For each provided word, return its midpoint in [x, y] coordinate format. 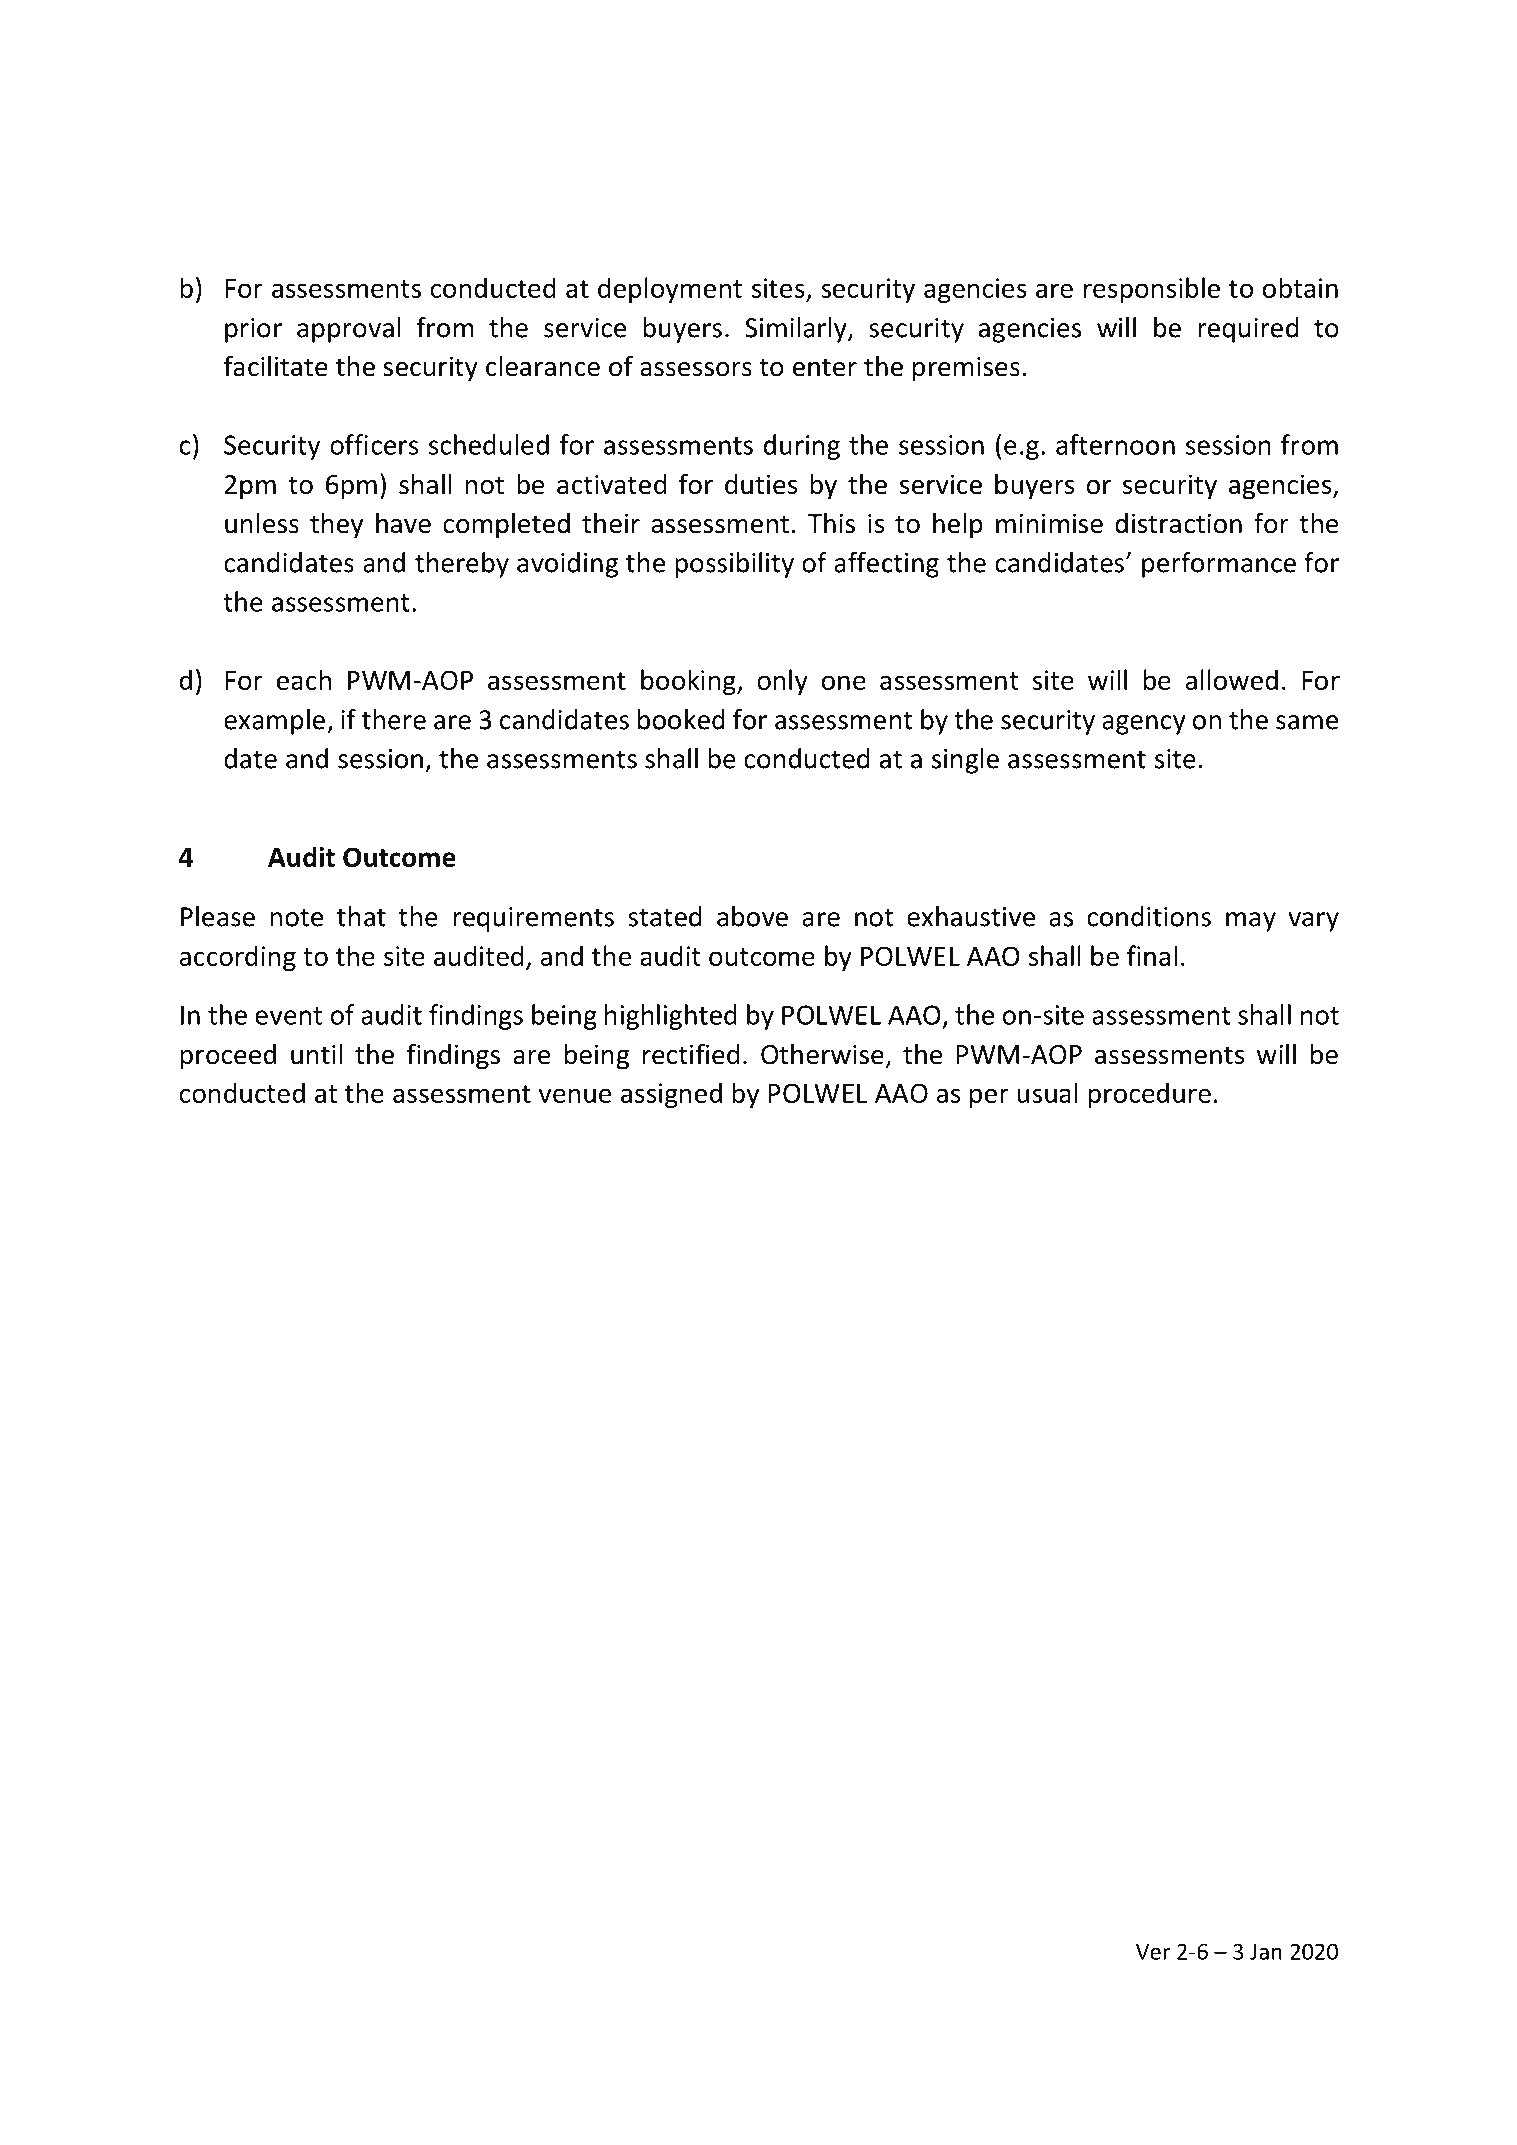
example [274, 722]
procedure [1149, 1095]
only [782, 682]
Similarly [797, 330]
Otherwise [822, 1054]
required [1248, 330]
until [317, 1054]
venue [575, 1095]
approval [349, 330]
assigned [671, 1095]
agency [1144, 725]
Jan [1266, 1952]
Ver [1153, 1952]
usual [1047, 1092]
